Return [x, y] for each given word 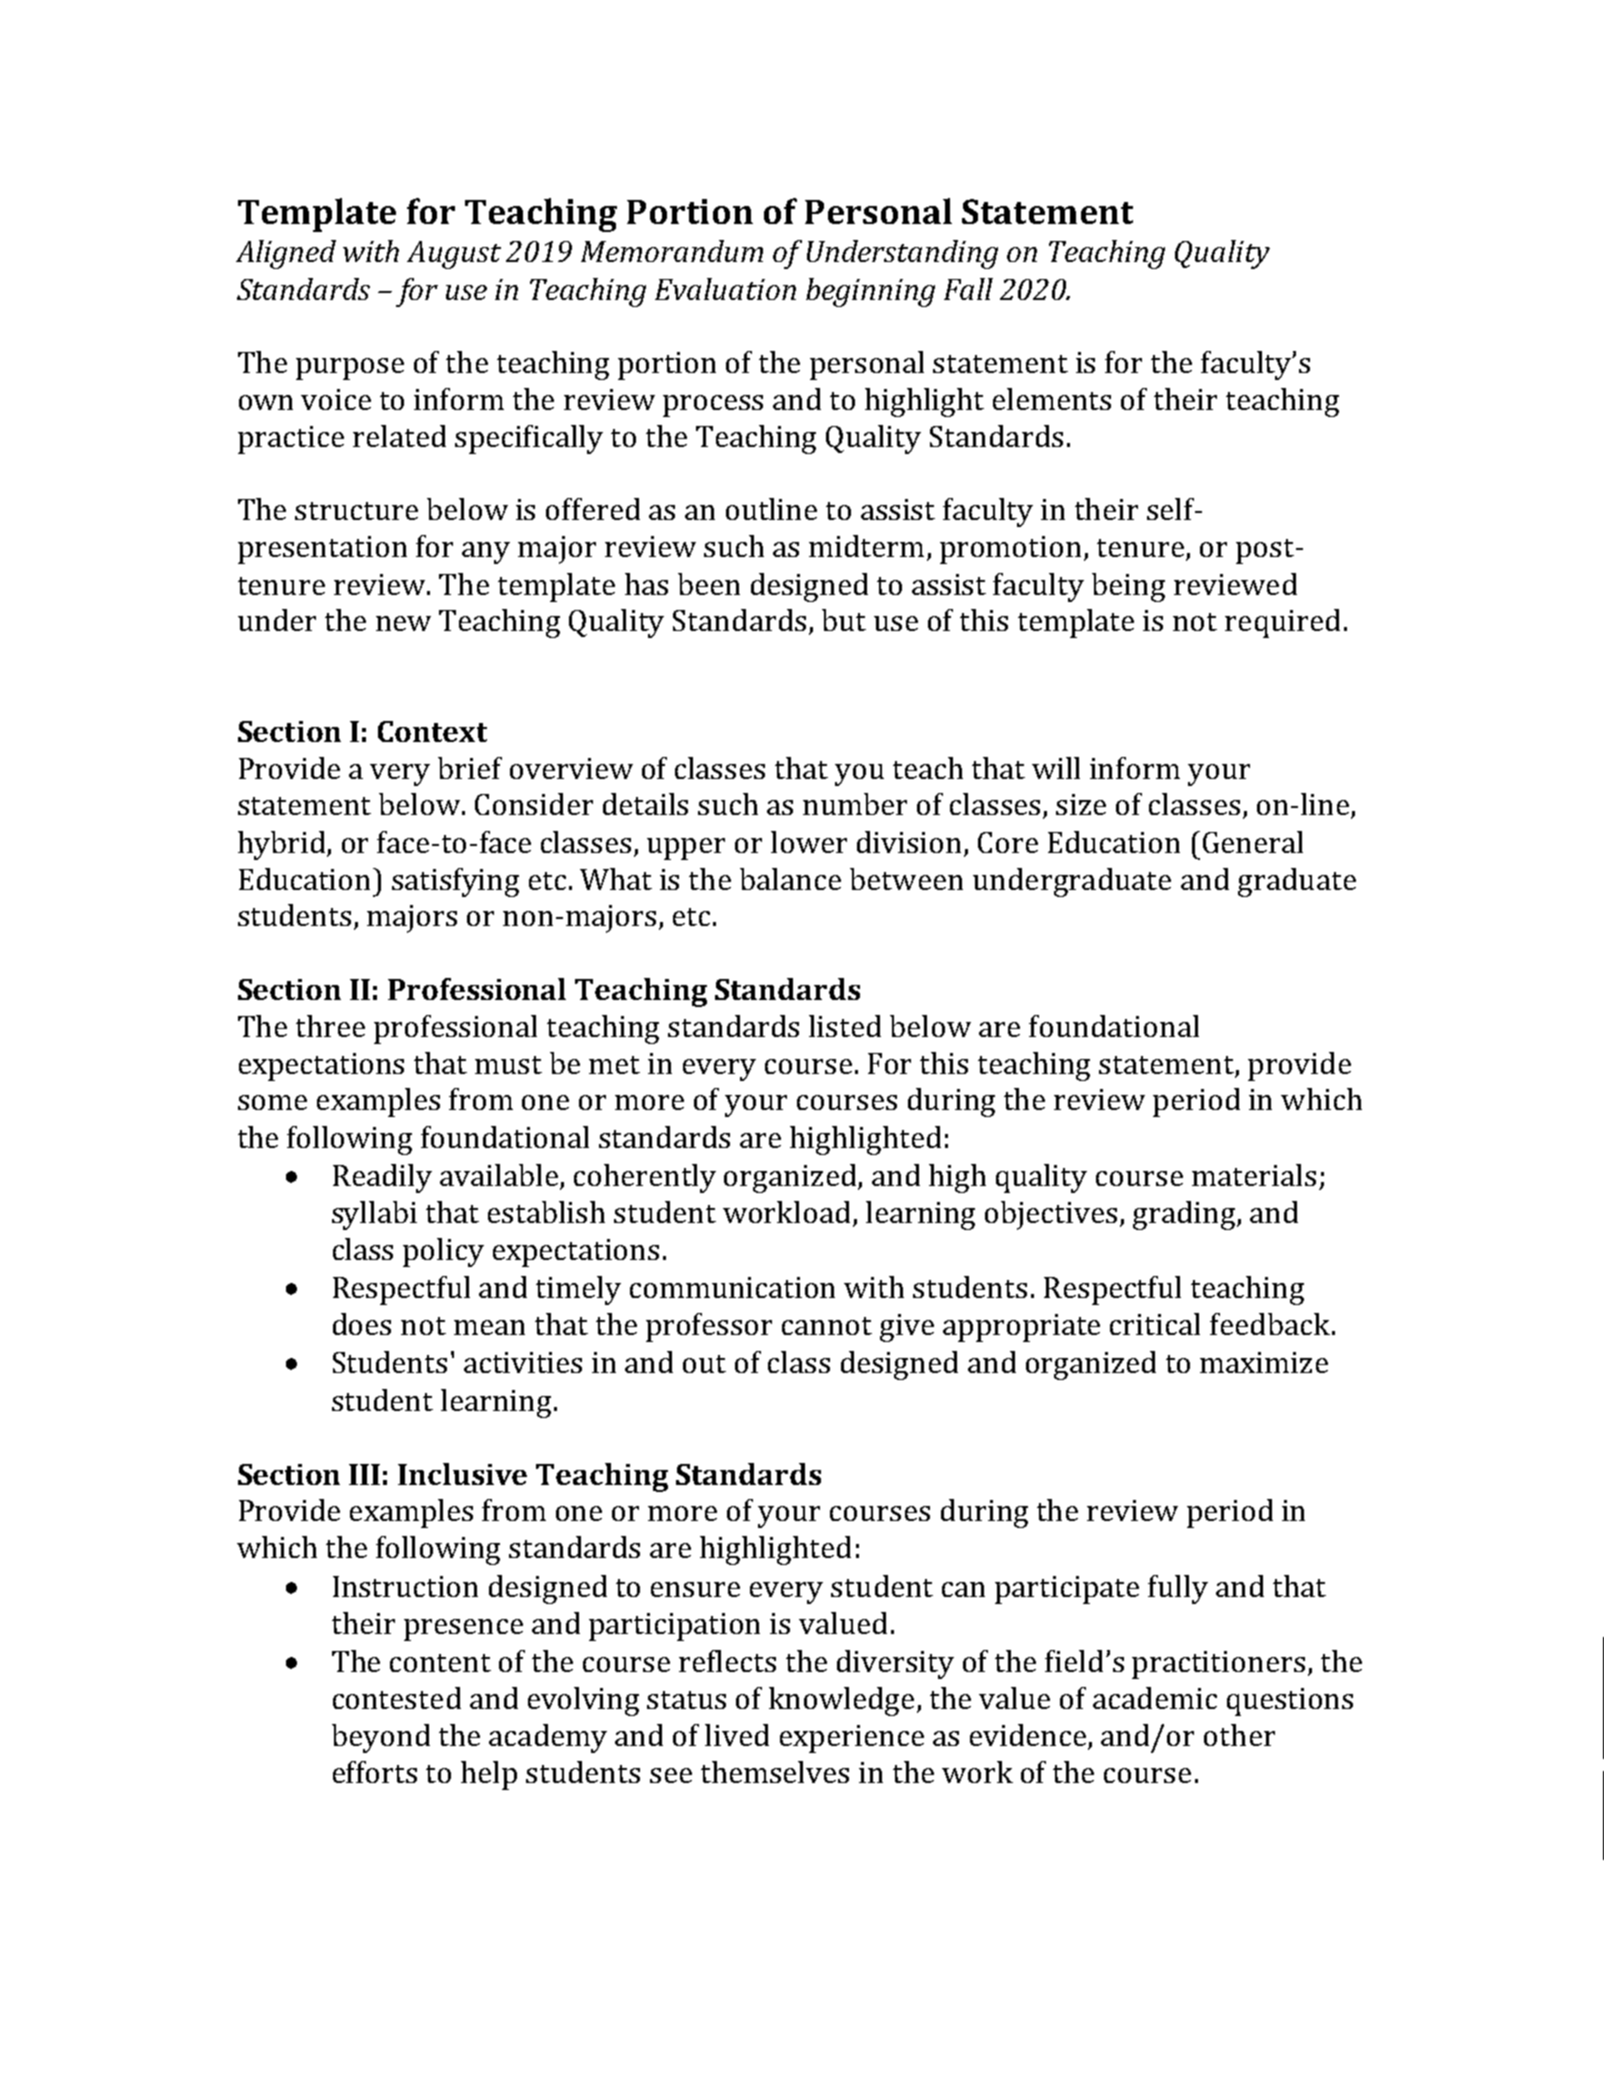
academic [1155, 1698]
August [454, 255]
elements [1052, 399]
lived [737, 1735]
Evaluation [725, 289]
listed [845, 1026]
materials [1254, 1175]
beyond [381, 1738]
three [330, 1026]
